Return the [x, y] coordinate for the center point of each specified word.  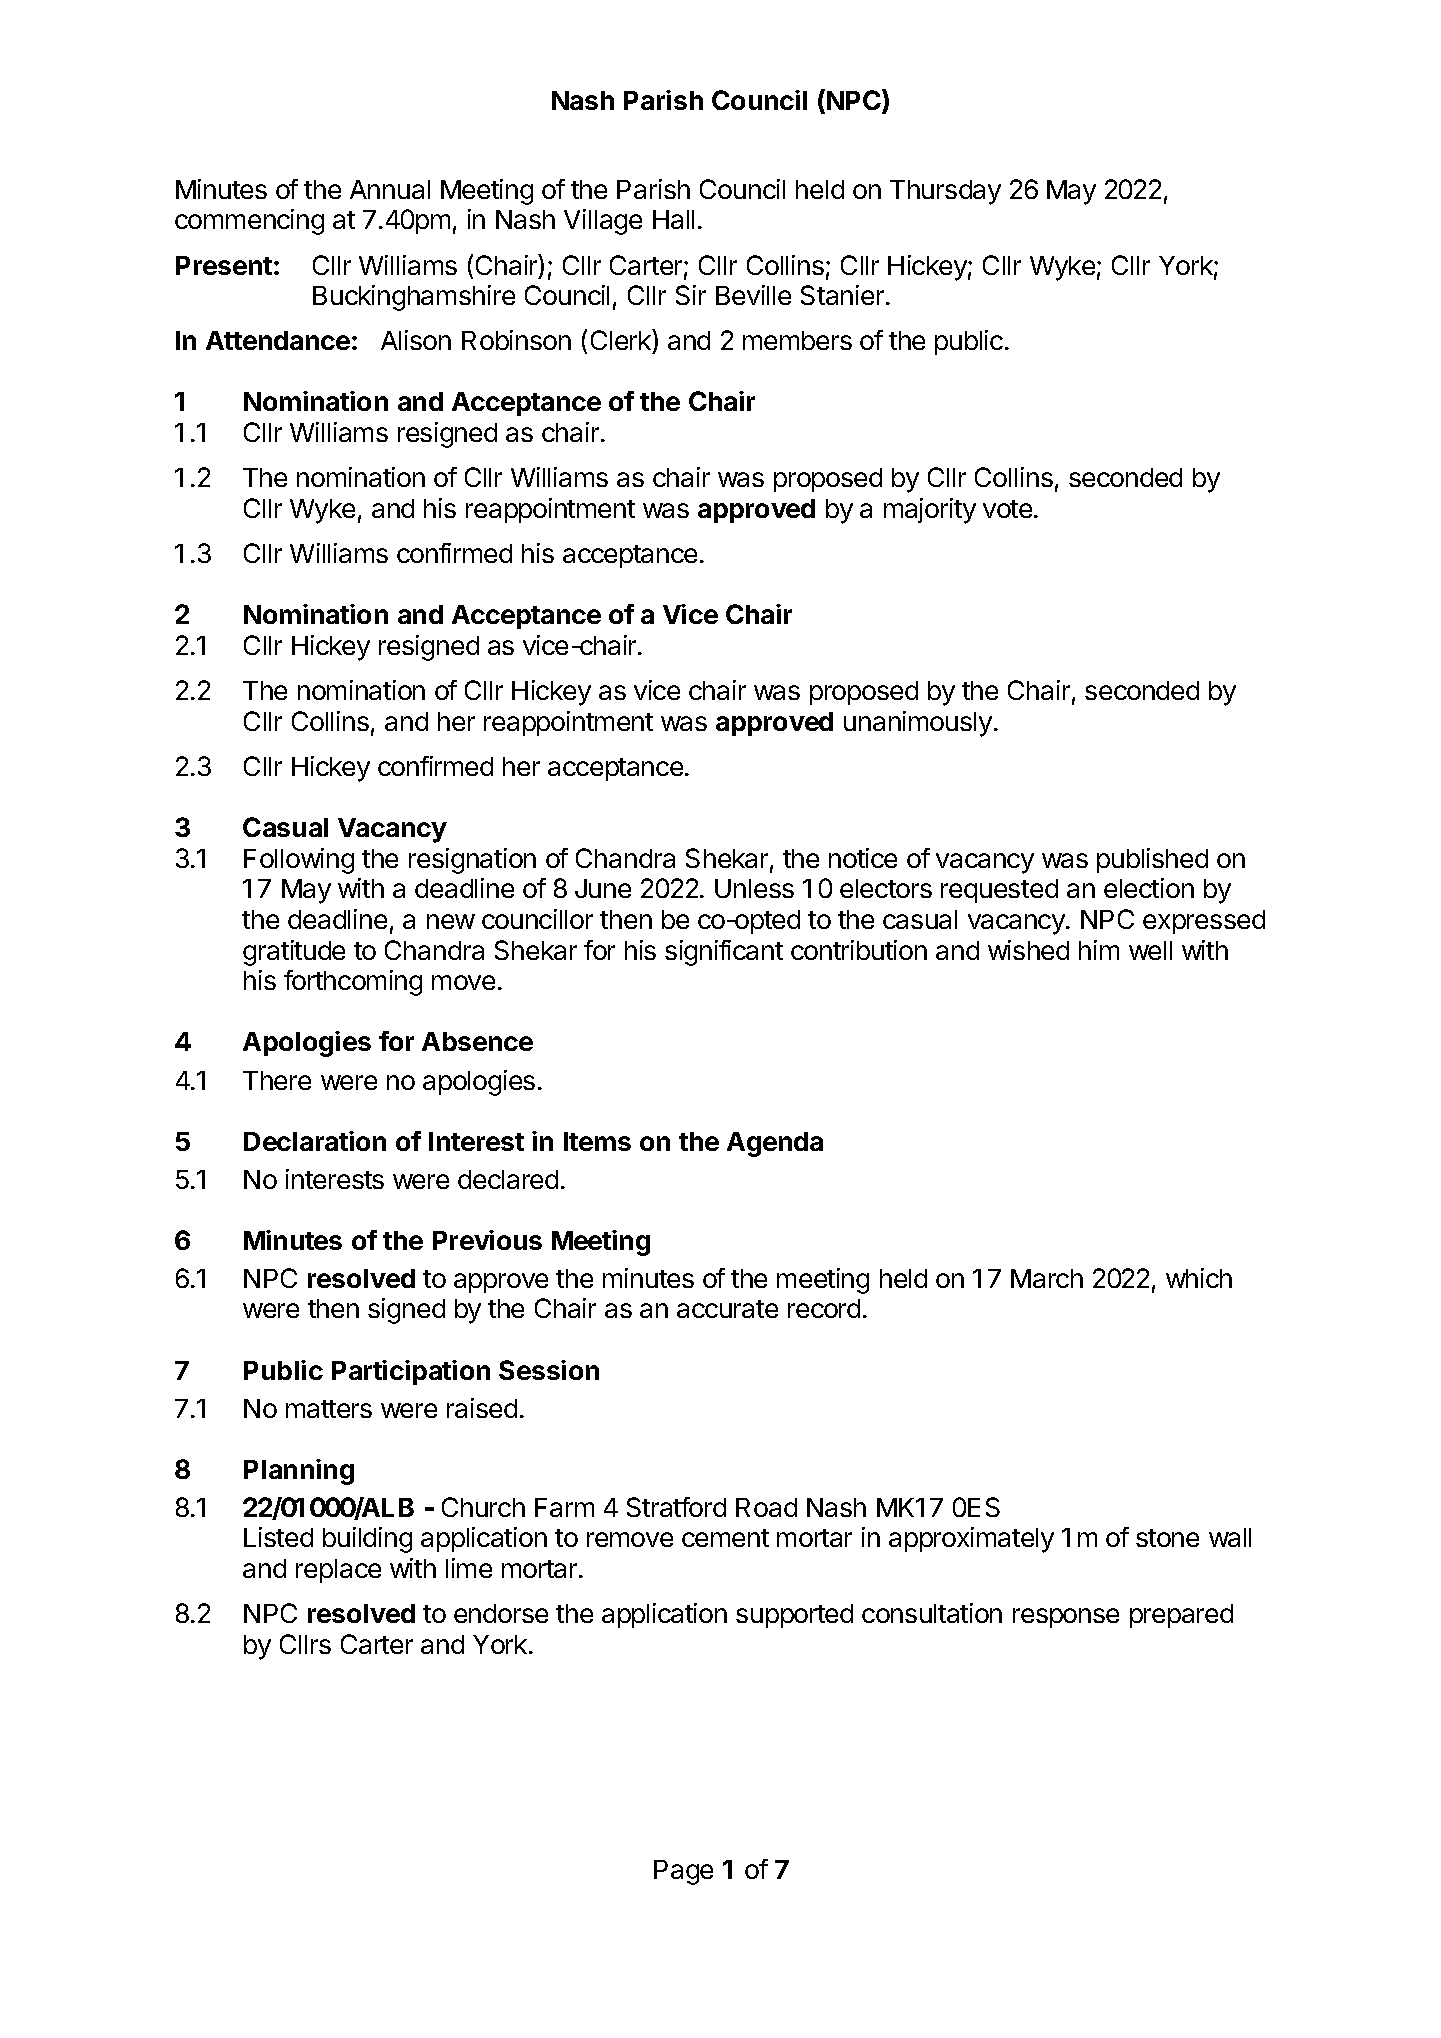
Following [299, 861]
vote [1007, 509]
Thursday [945, 192]
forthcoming [353, 983]
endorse [501, 1613]
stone [1167, 1538]
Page [683, 1872]
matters [329, 1409]
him [1099, 950]
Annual [390, 189]
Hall [673, 219]
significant [724, 953]
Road [766, 1507]
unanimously [918, 724]
